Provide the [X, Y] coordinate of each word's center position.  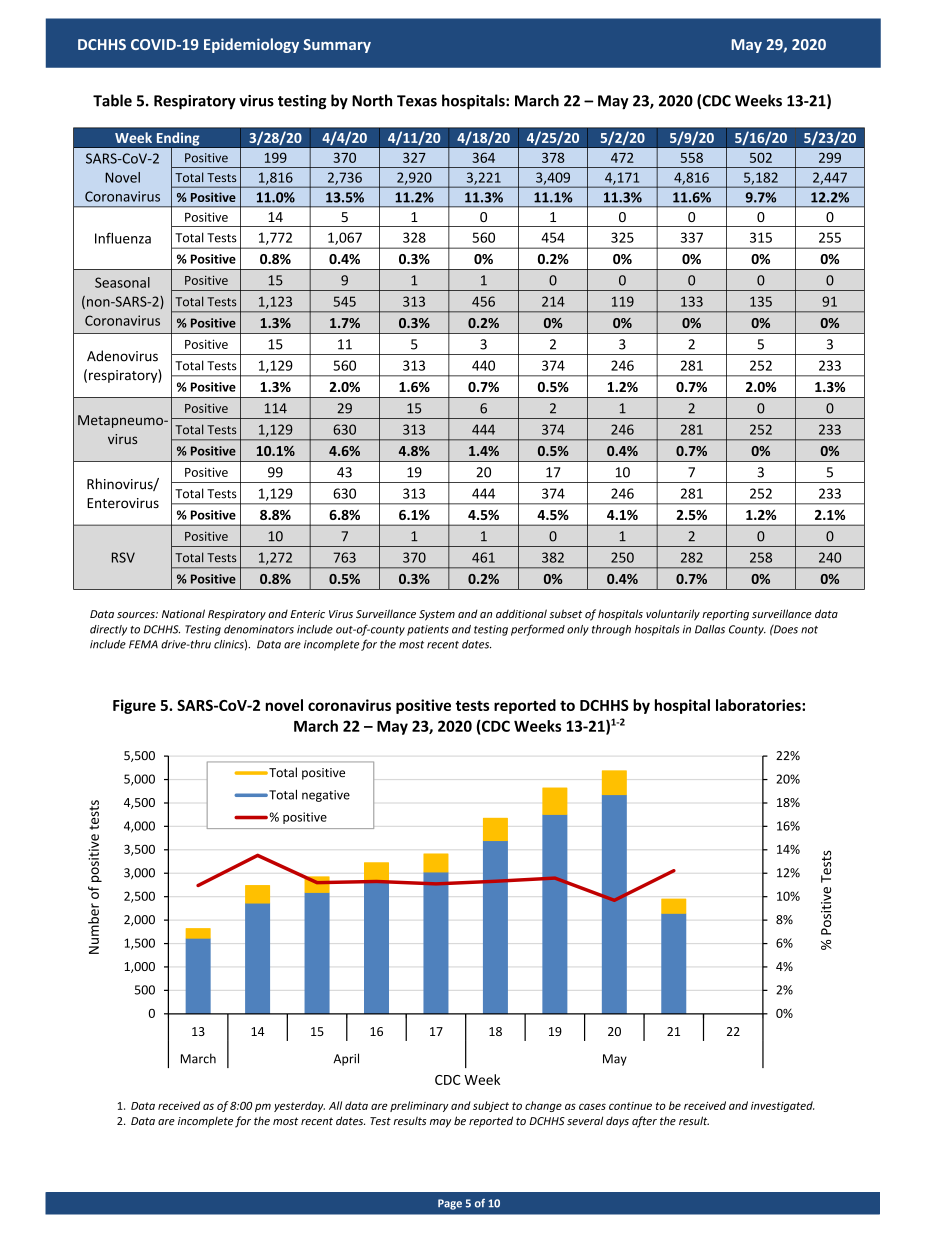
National [183, 613]
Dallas [710, 629]
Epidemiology [251, 45]
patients [428, 630]
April [346, 1059]
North [372, 100]
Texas [417, 101]
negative [326, 796]
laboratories [759, 705]
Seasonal [122, 282]
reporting [725, 615]
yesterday [299, 1106]
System [437, 615]
